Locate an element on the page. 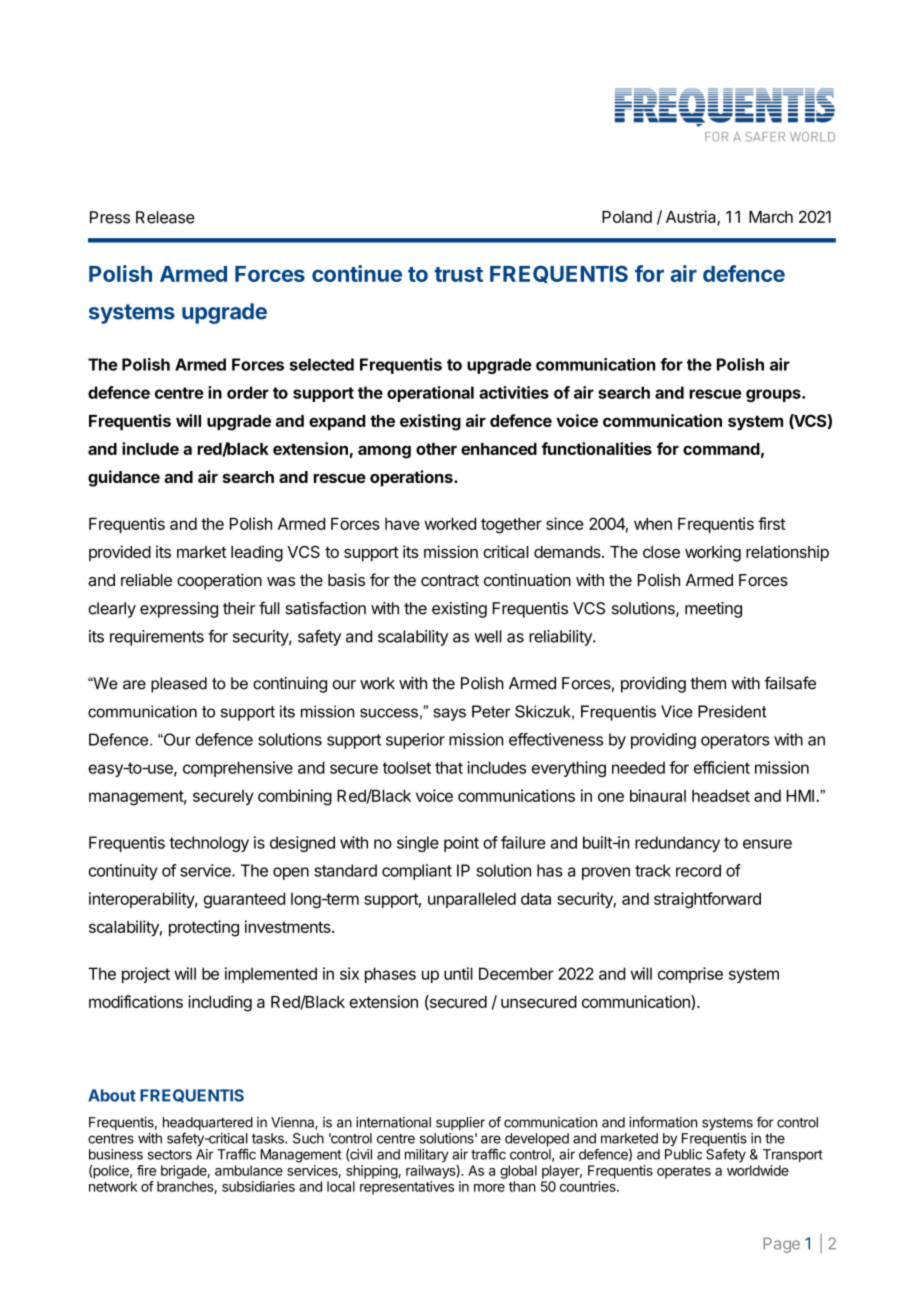 This page has width=924, height=1308. pleased is located at coordinates (179, 685).
